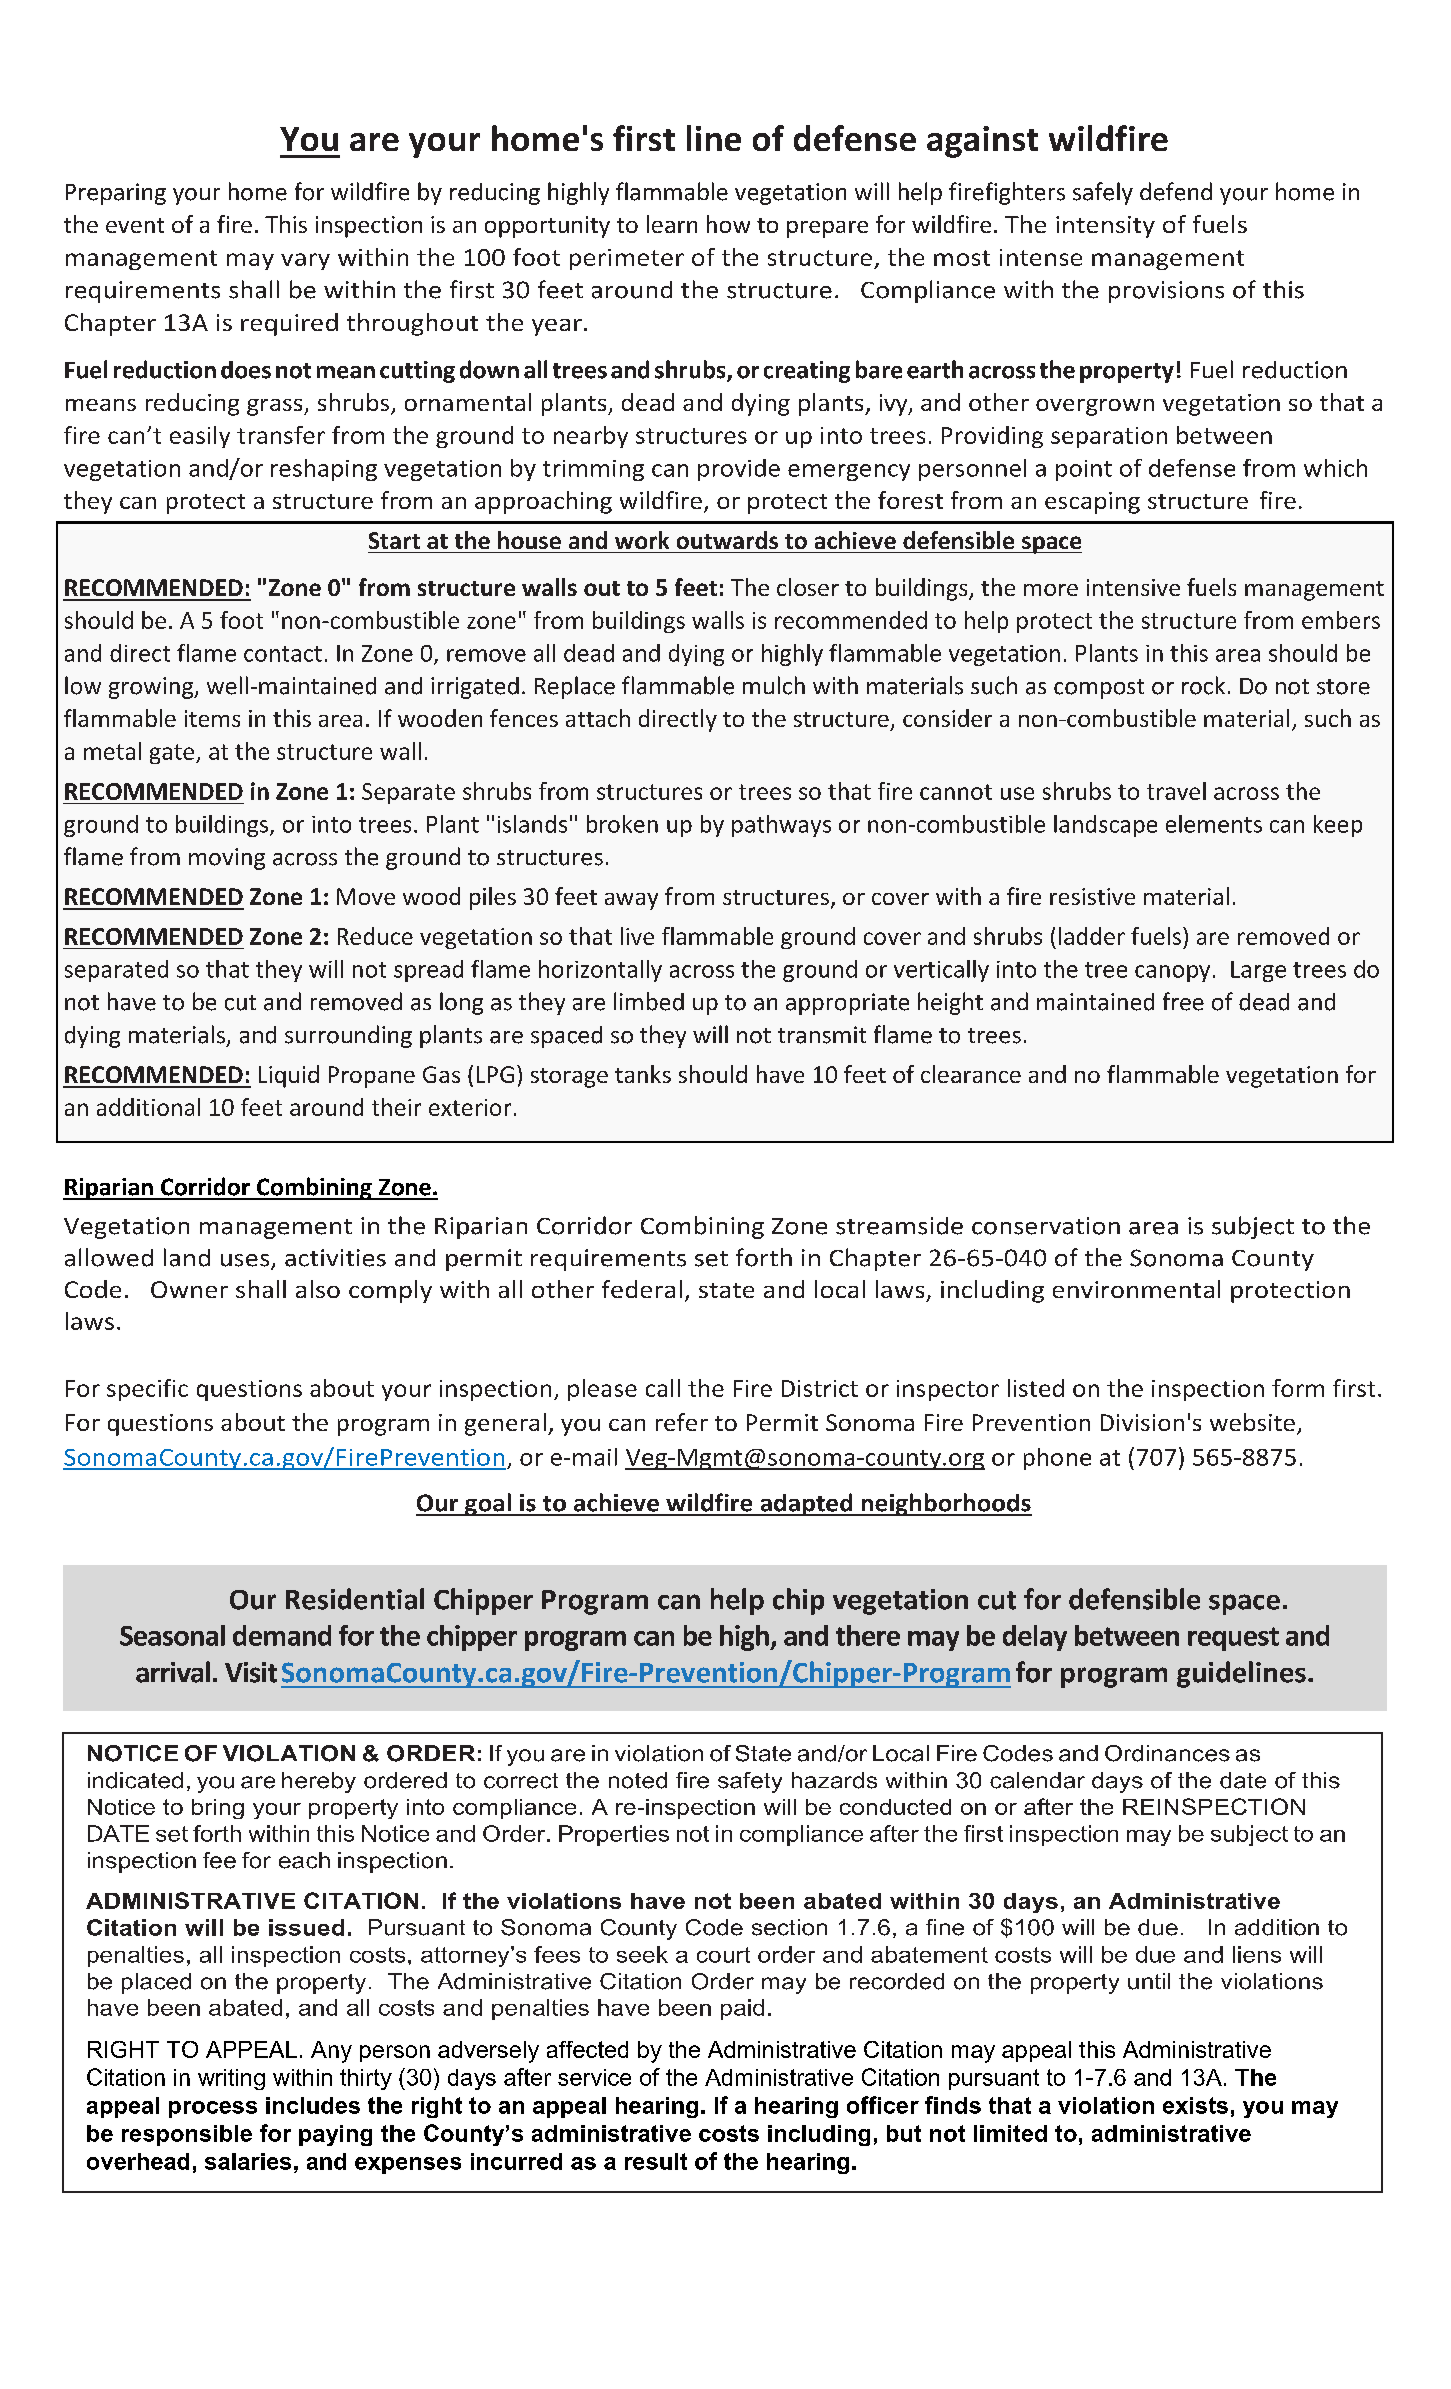 The width and height of the image is (1451, 2389). Describe the element at coordinates (643, 1074) in the image. I see `tanks` at that location.
